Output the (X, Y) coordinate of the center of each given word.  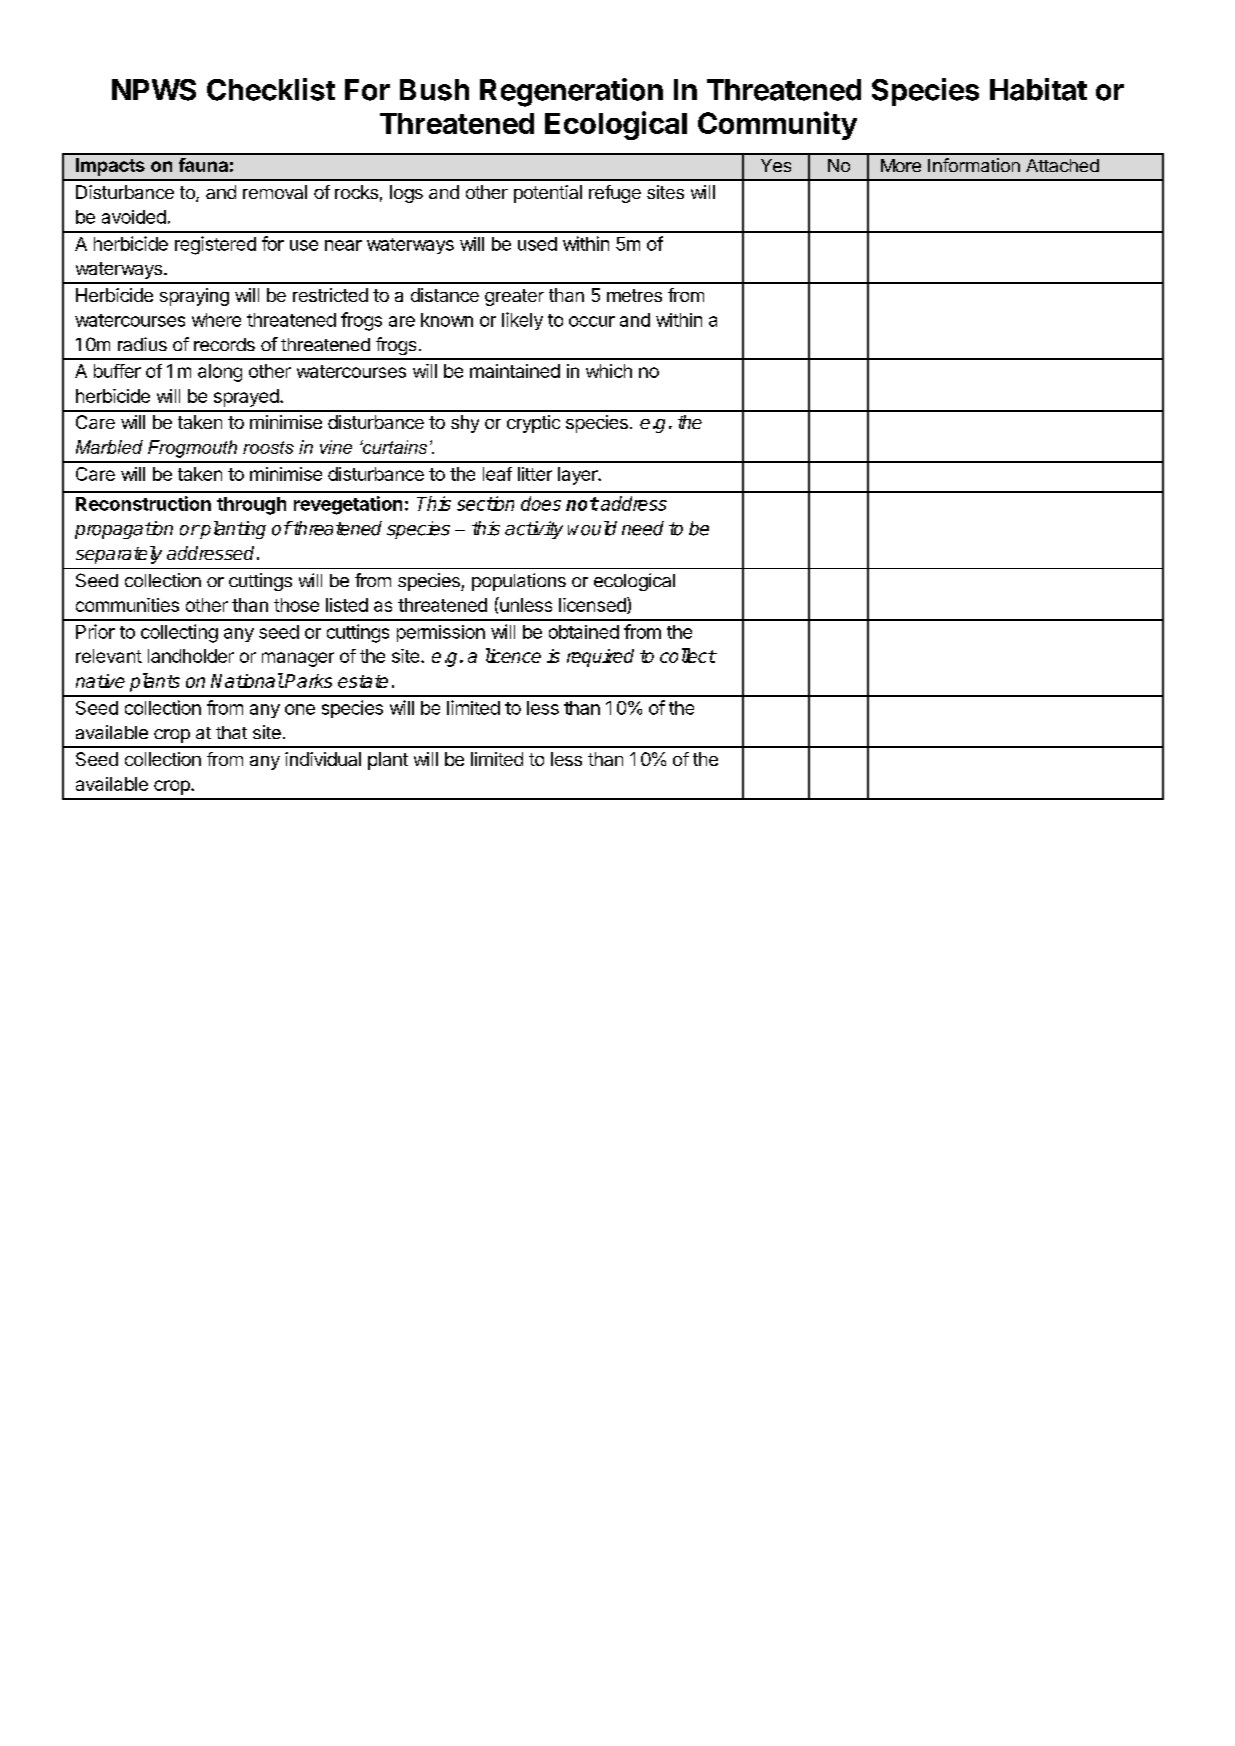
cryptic (533, 424)
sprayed (246, 398)
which (609, 371)
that (231, 732)
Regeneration (571, 92)
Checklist (271, 89)
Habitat (1038, 89)
